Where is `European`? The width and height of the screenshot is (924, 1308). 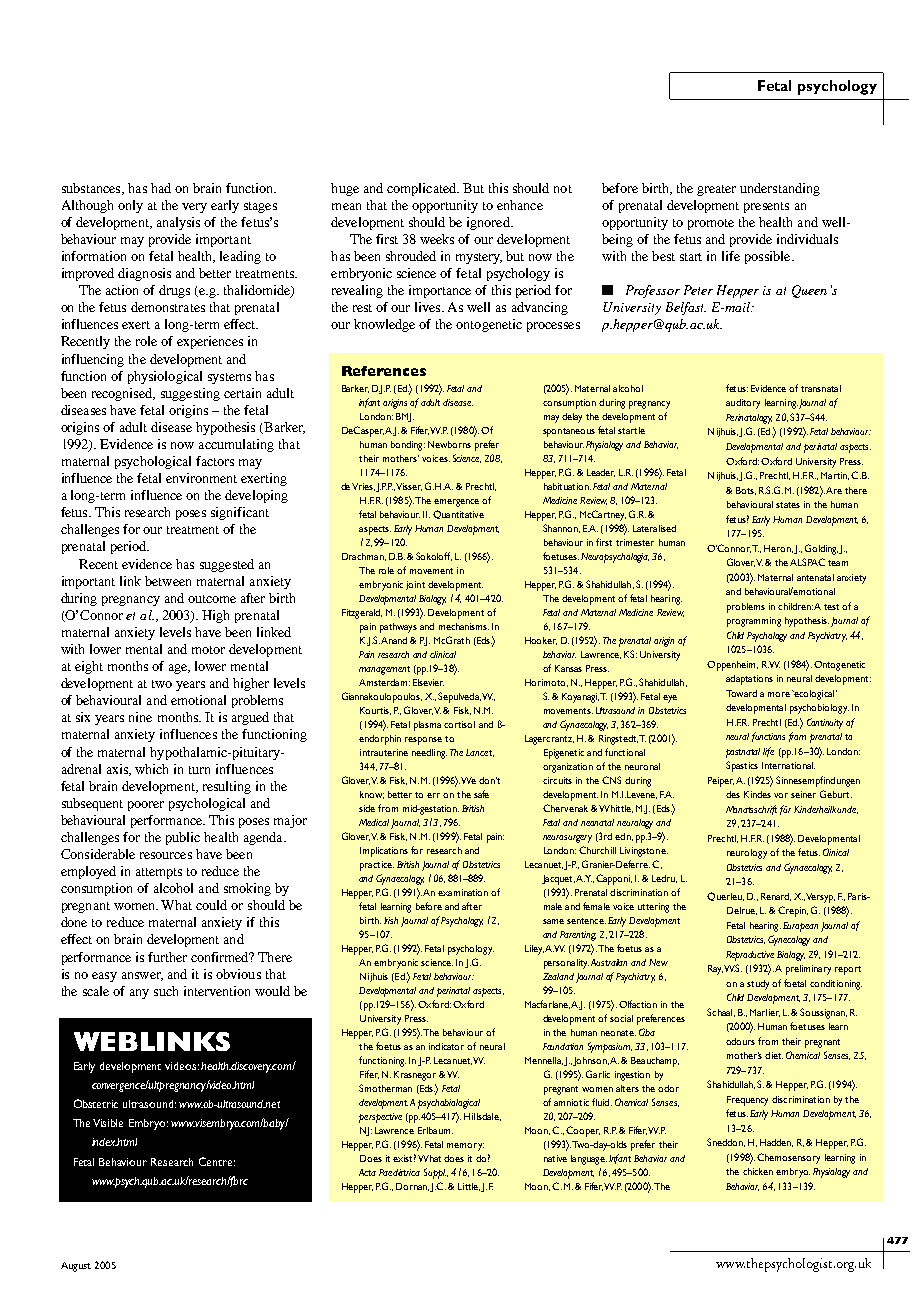 European is located at coordinates (800, 927).
